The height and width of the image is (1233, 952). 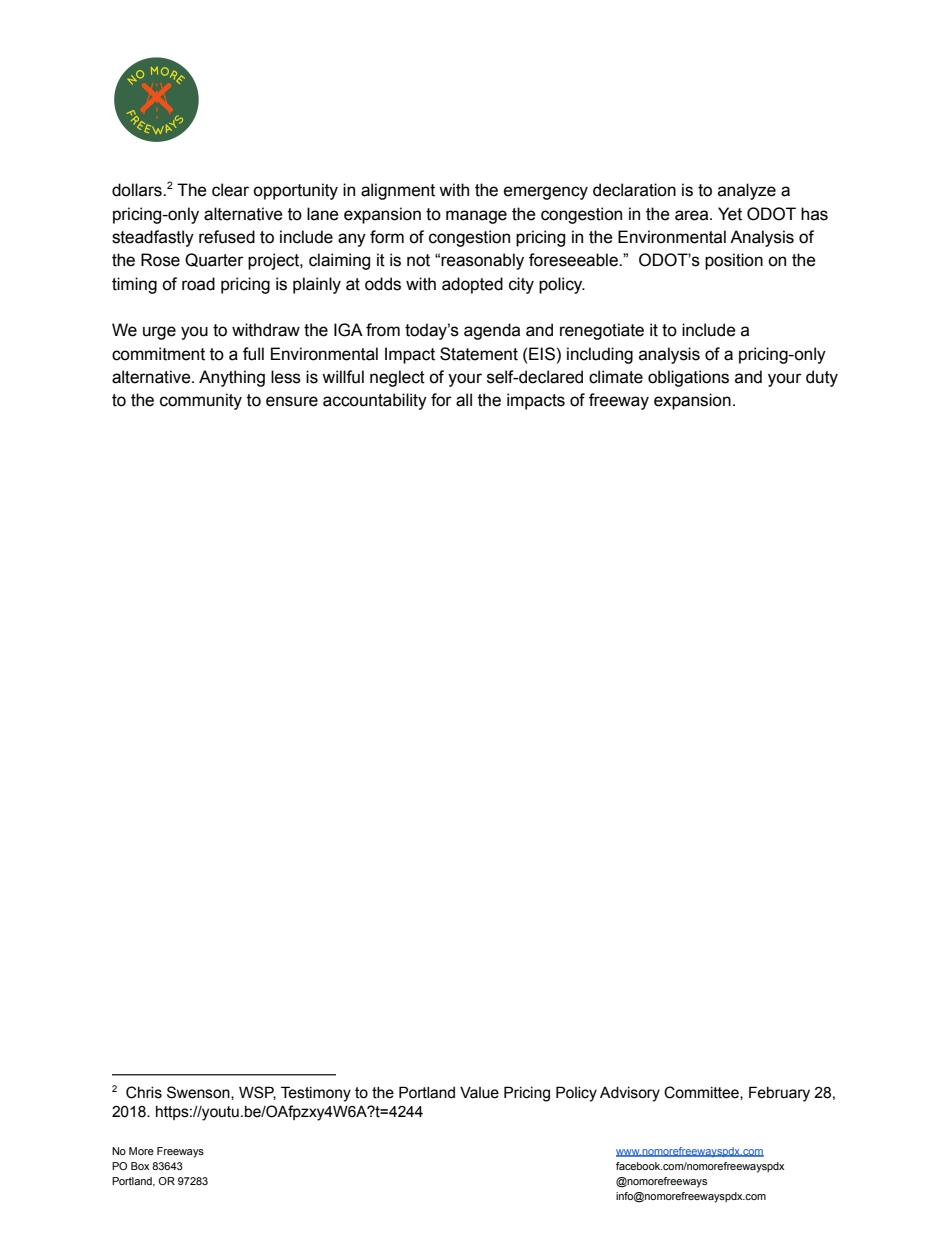 What do you see at coordinates (201, 401) in the image?
I see `community` at bounding box center [201, 401].
